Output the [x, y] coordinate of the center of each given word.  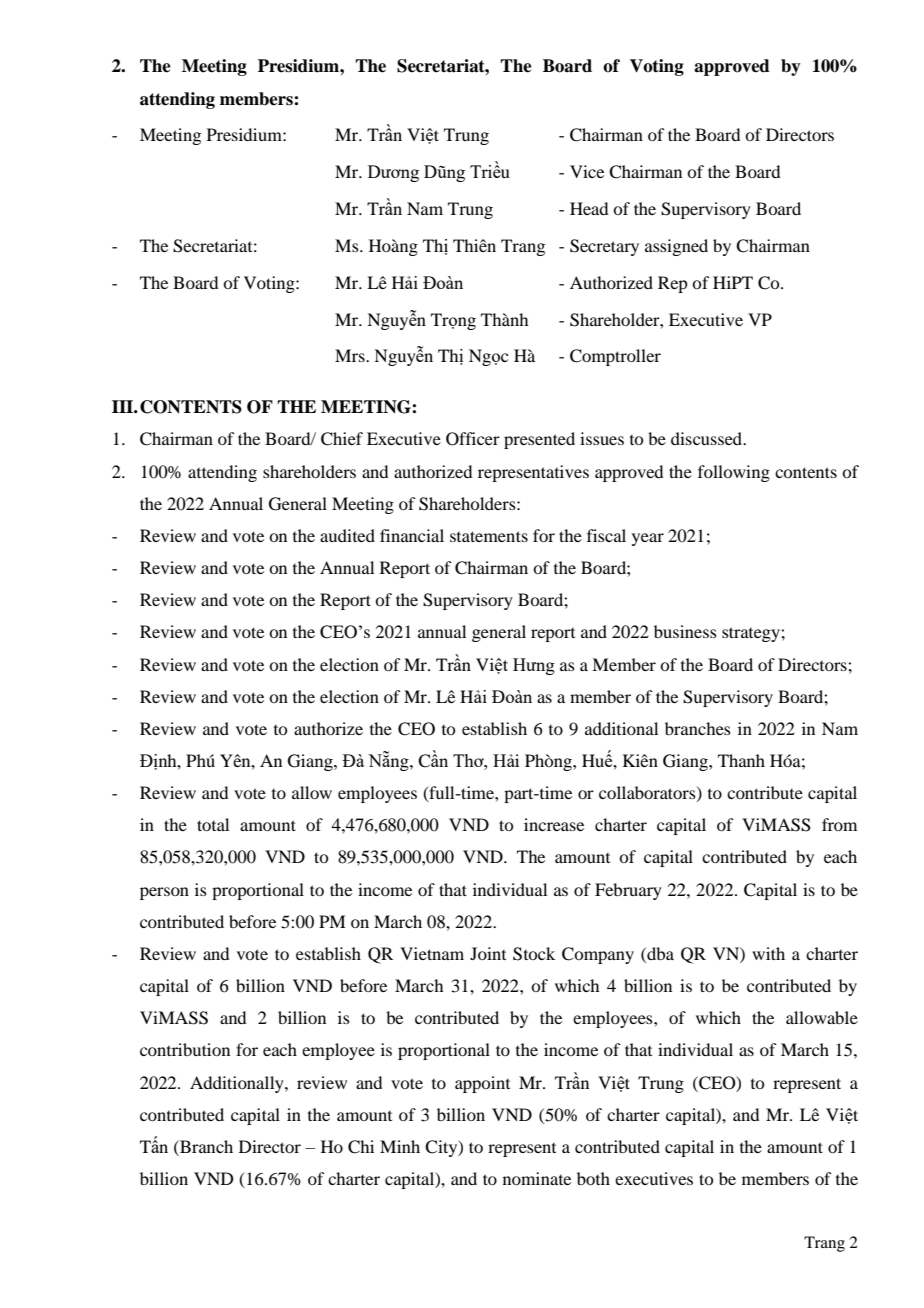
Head [589, 208]
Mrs [351, 355]
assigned [676, 247]
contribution [185, 1049]
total [213, 824]
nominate [537, 1178]
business [685, 631]
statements [489, 536]
